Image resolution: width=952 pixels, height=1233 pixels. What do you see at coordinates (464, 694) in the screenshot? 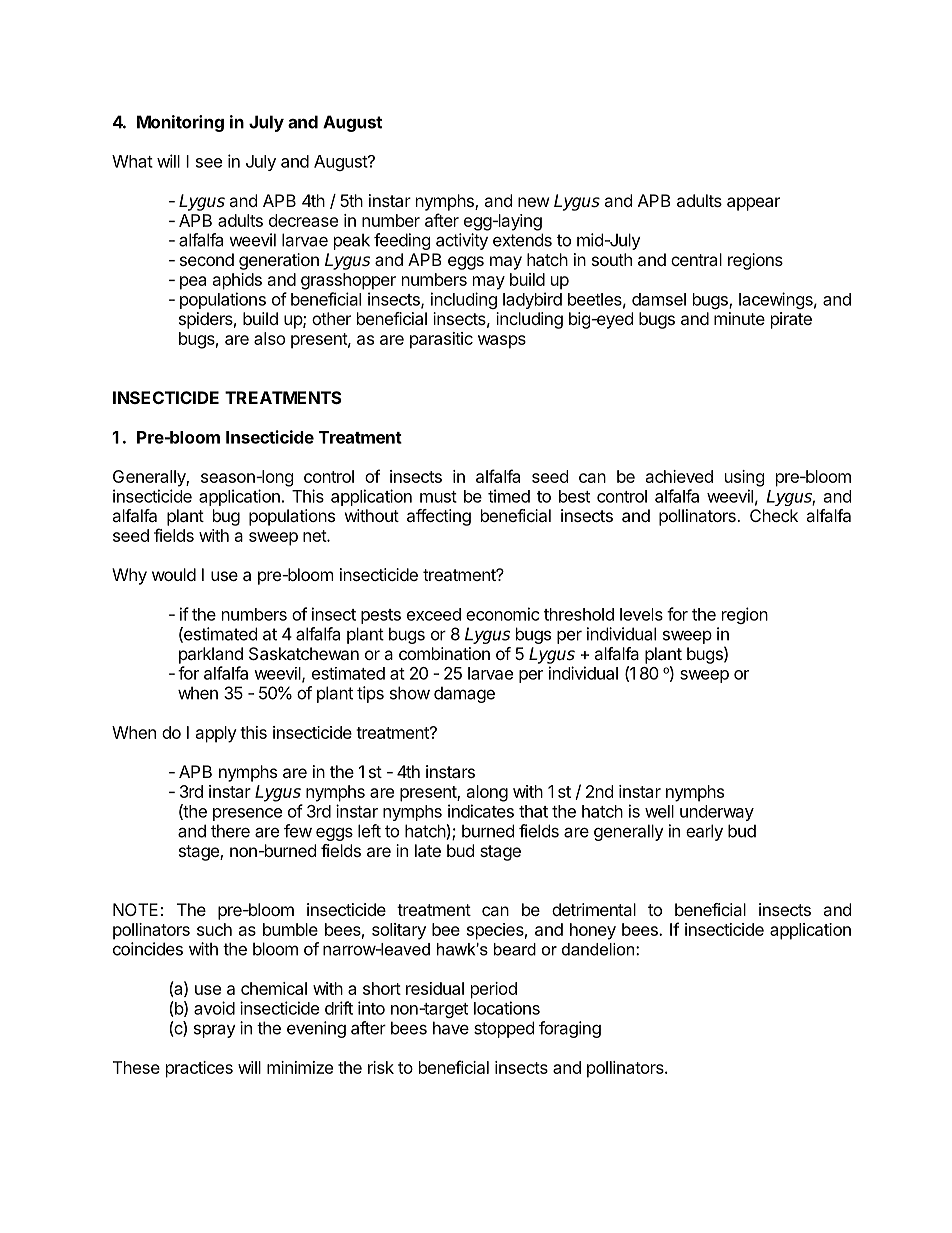
I see `damage` at bounding box center [464, 694].
